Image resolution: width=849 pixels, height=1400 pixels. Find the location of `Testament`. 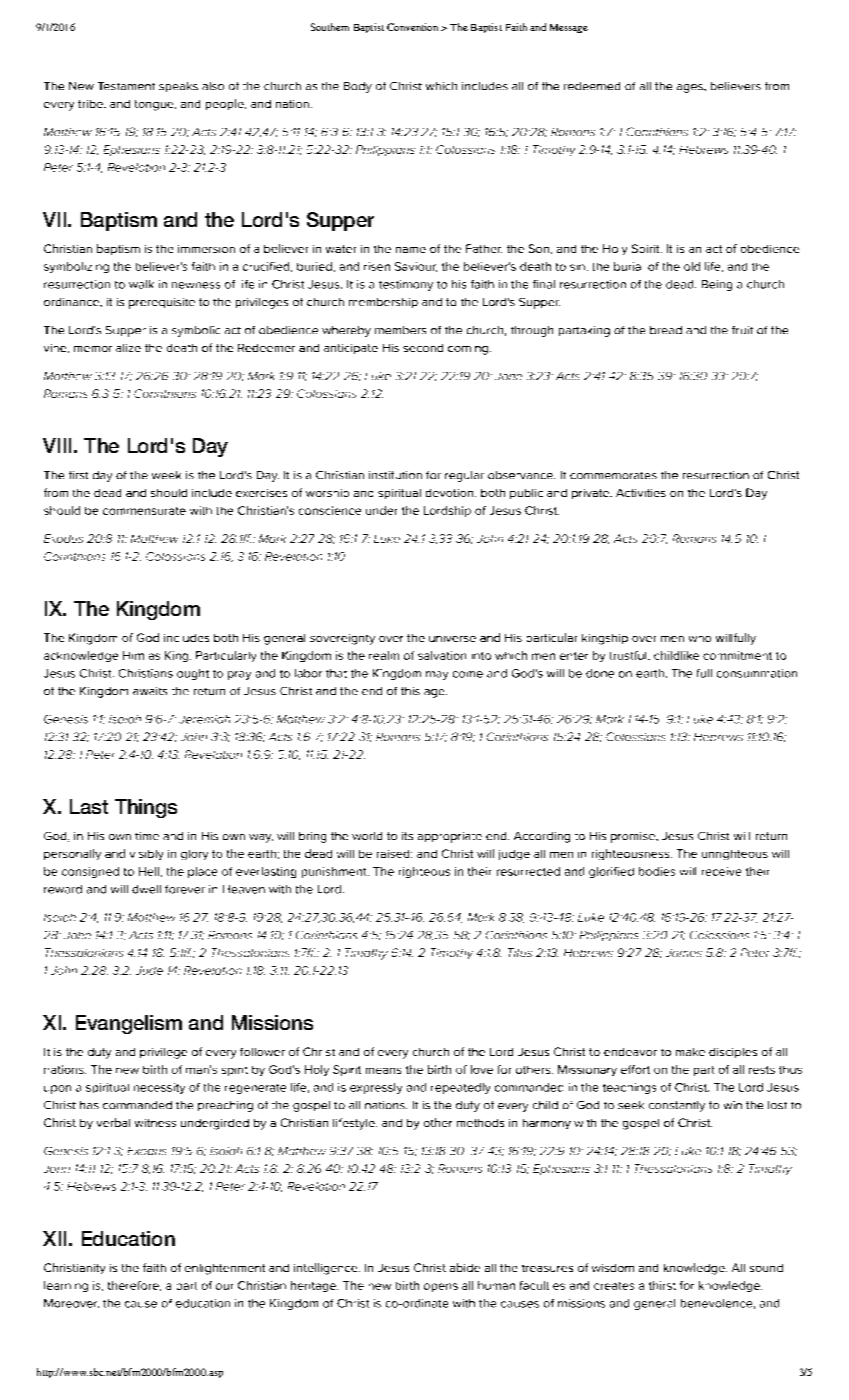

Testament is located at coordinates (126, 86).
